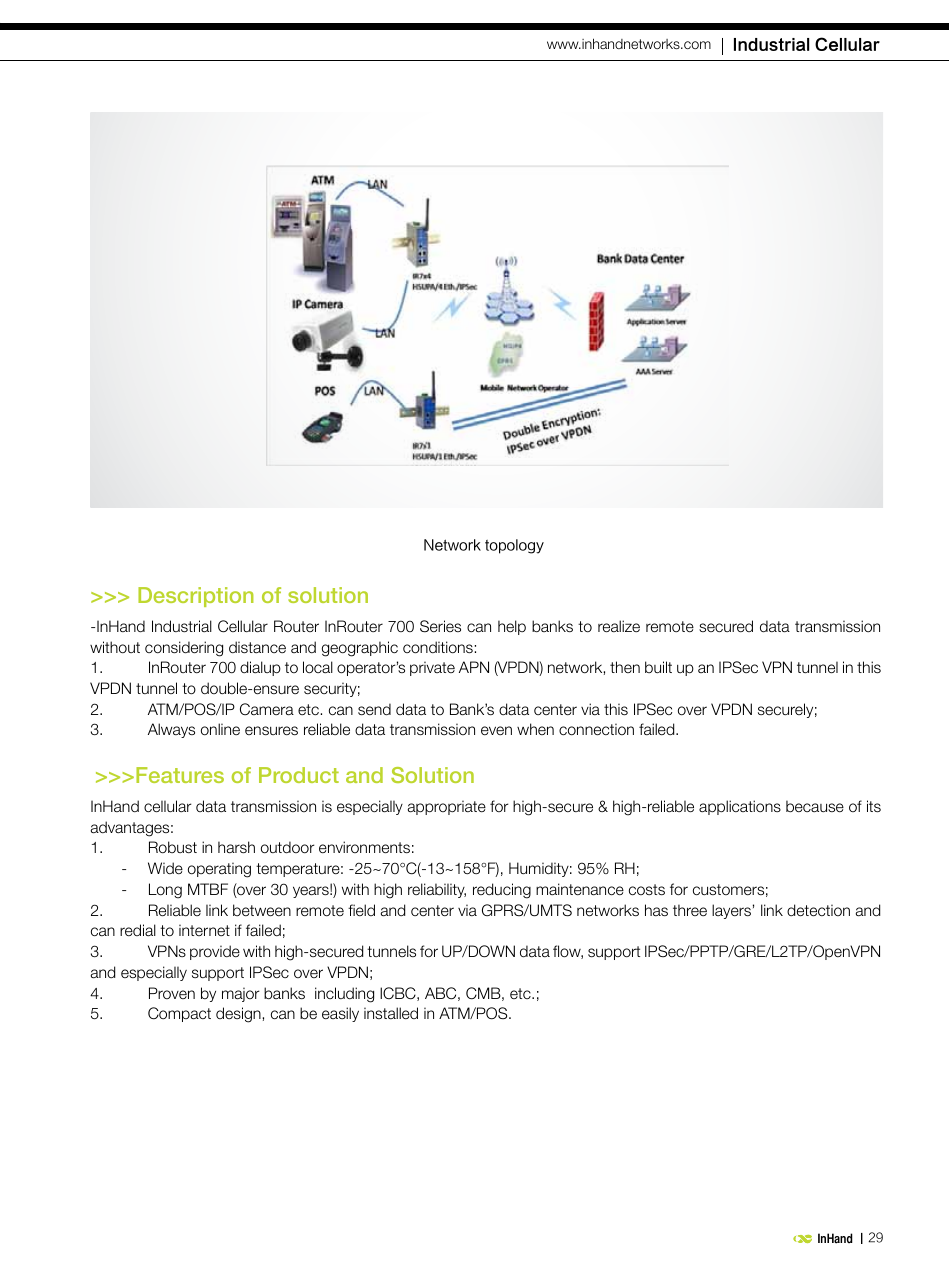  What do you see at coordinates (502, 891) in the document?
I see `reducing` at bounding box center [502, 891].
